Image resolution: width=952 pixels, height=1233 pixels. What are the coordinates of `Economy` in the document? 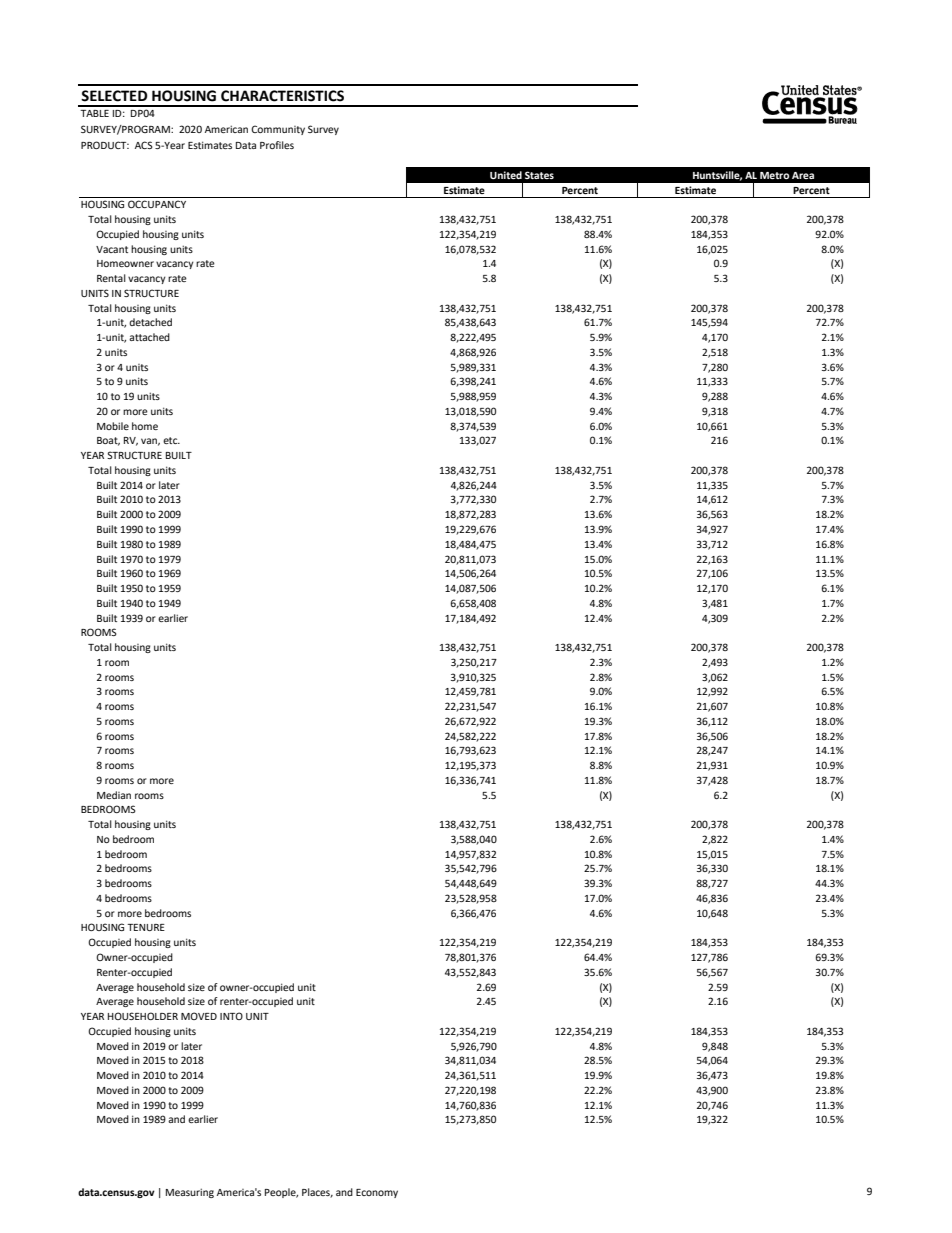 It's located at (377, 1193).
